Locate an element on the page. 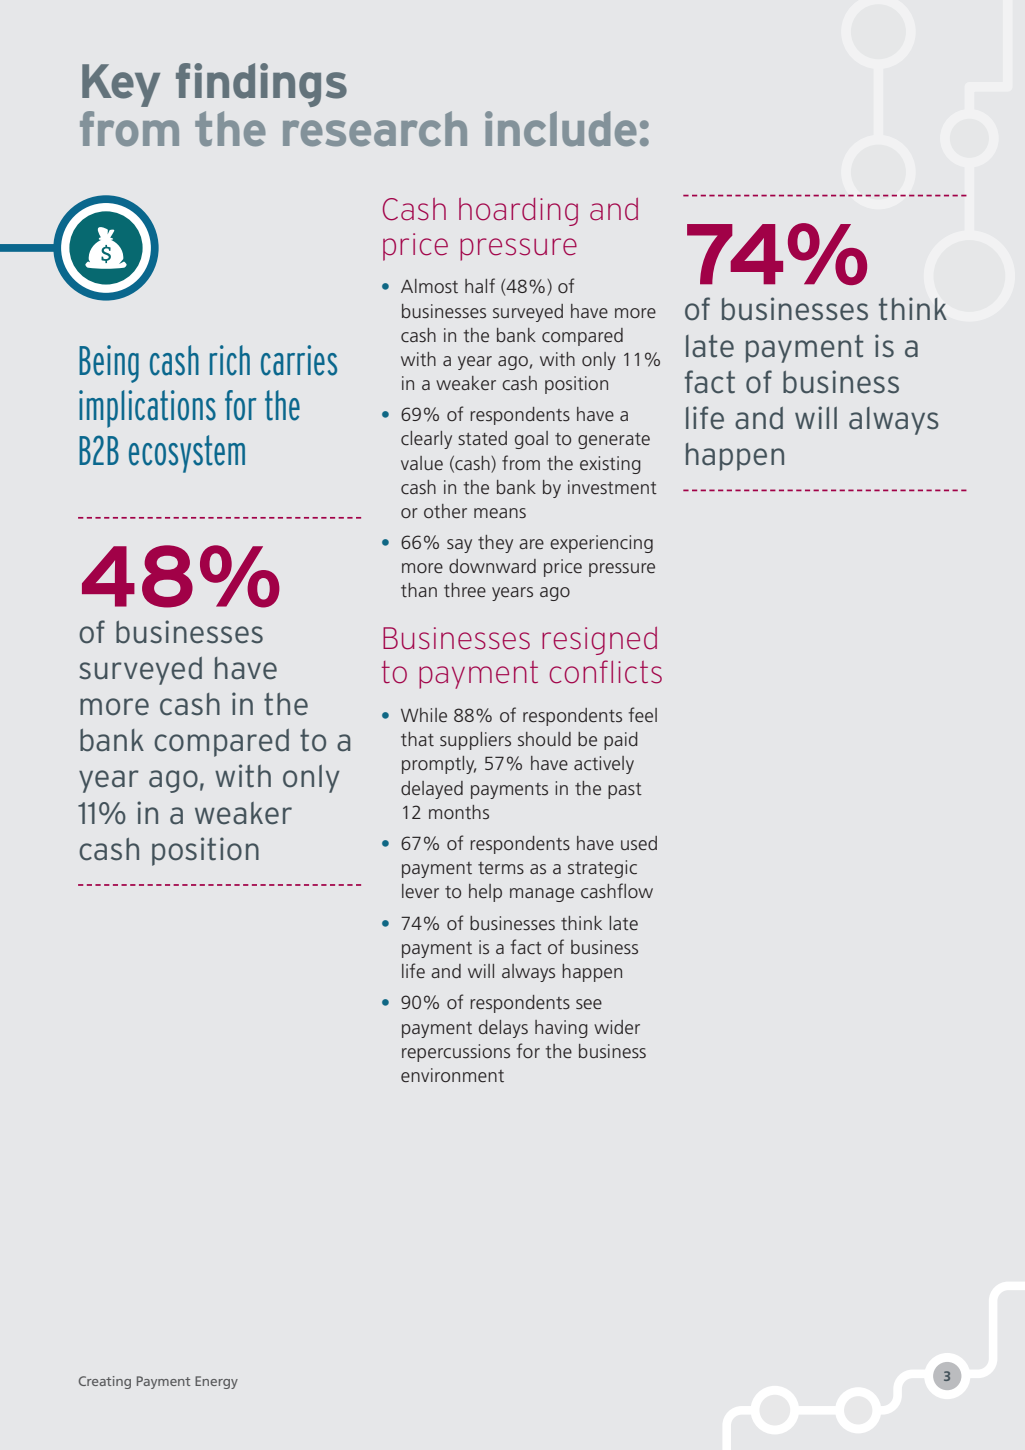 This page has width=1025, height=1450. ecosystem is located at coordinates (187, 454).
